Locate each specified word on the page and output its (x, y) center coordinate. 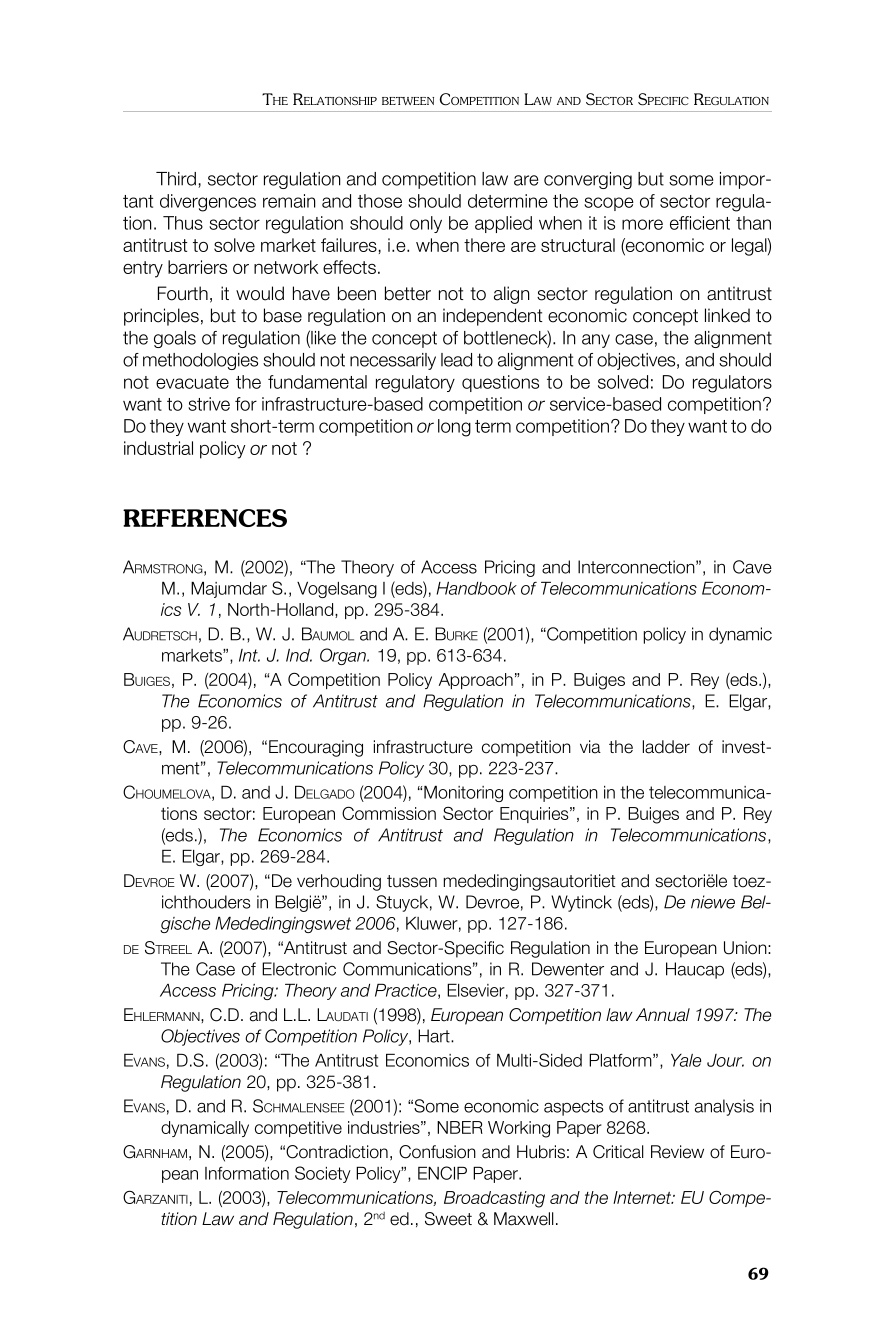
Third (177, 180)
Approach (476, 681)
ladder (666, 747)
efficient (700, 223)
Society (323, 1174)
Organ (344, 656)
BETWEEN (408, 101)
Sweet (448, 1219)
